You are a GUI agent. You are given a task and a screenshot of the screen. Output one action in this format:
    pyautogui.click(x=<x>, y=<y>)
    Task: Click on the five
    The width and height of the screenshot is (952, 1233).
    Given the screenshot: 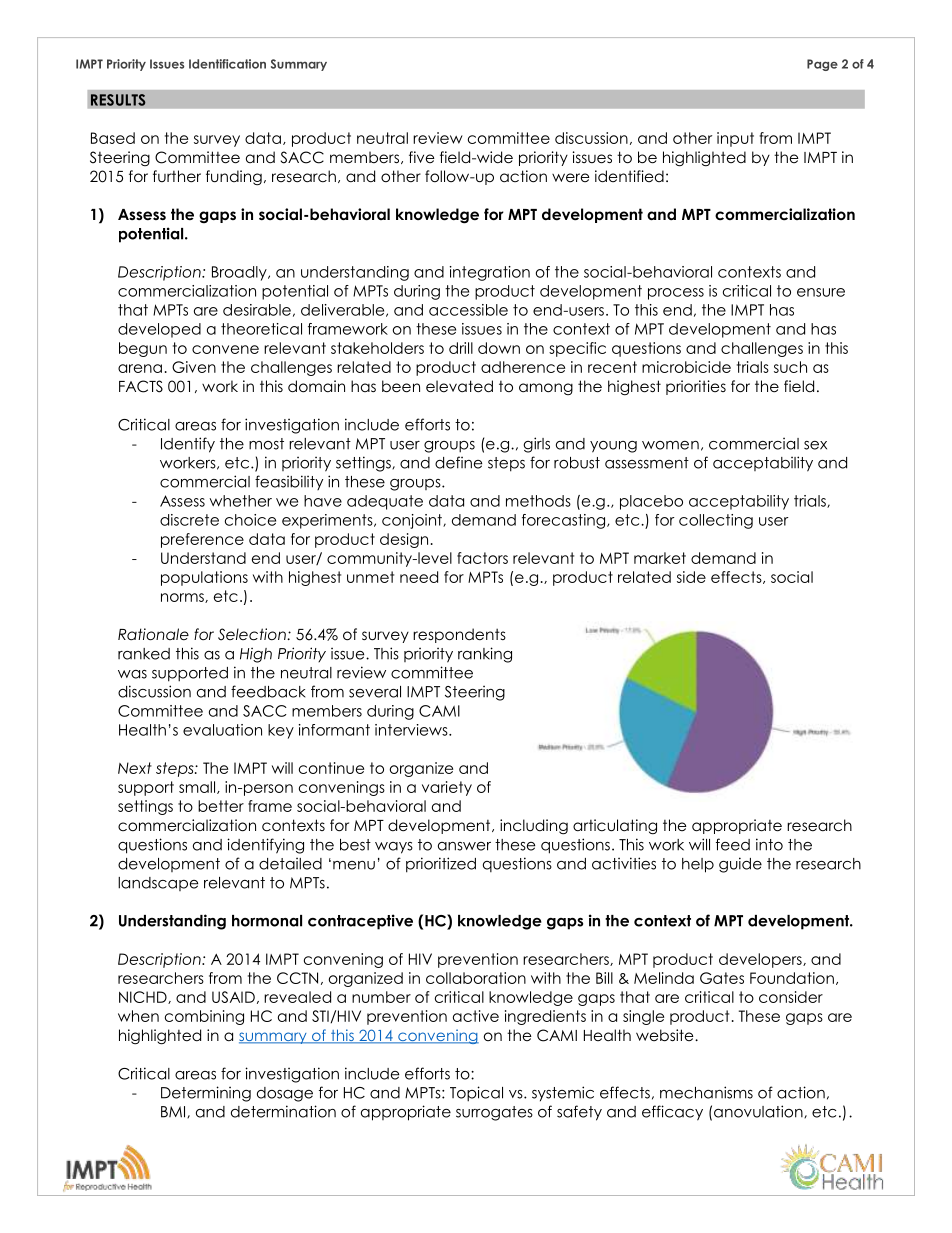 What is the action you would take?
    pyautogui.click(x=422, y=157)
